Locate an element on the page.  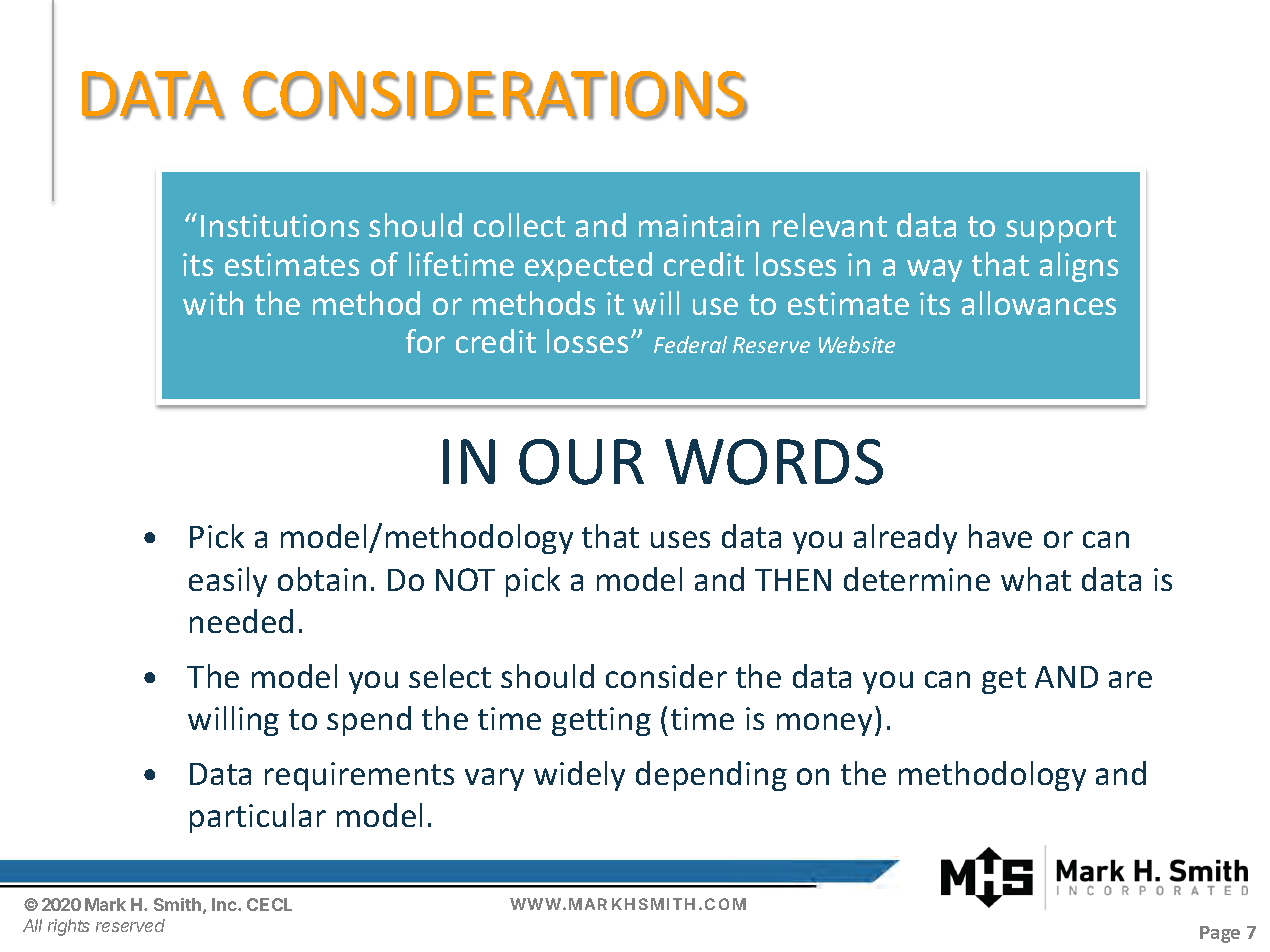
have is located at coordinates (1000, 536).
